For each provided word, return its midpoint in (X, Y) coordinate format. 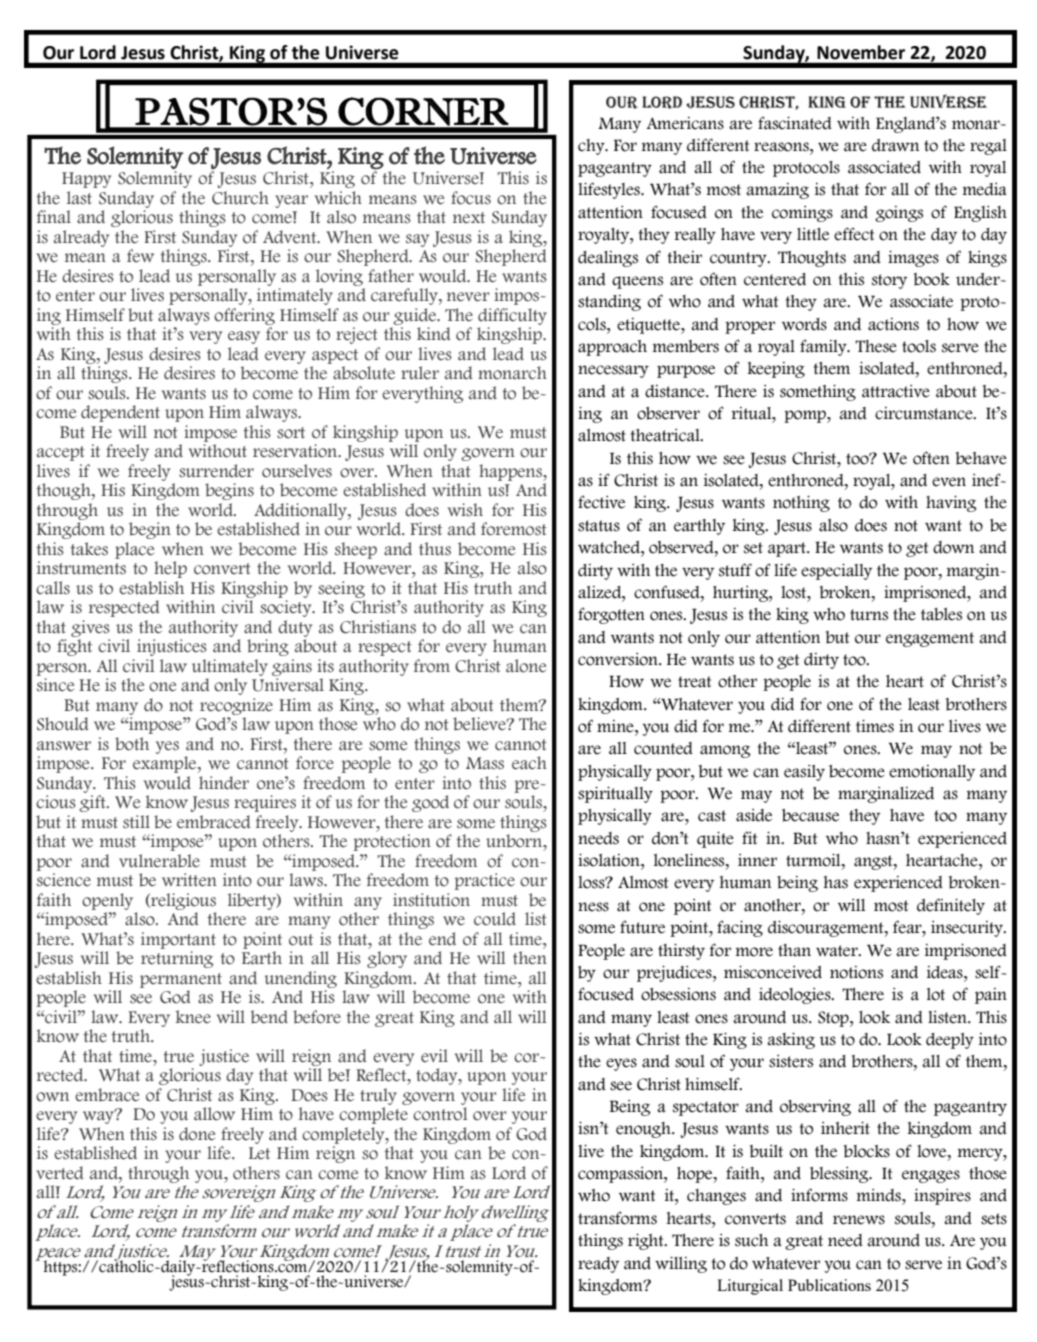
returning (177, 959)
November (861, 52)
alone (526, 666)
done (197, 1134)
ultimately (230, 667)
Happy (86, 180)
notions (856, 972)
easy (244, 337)
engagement (930, 639)
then (530, 958)
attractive (896, 391)
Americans (685, 123)
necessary (613, 371)
